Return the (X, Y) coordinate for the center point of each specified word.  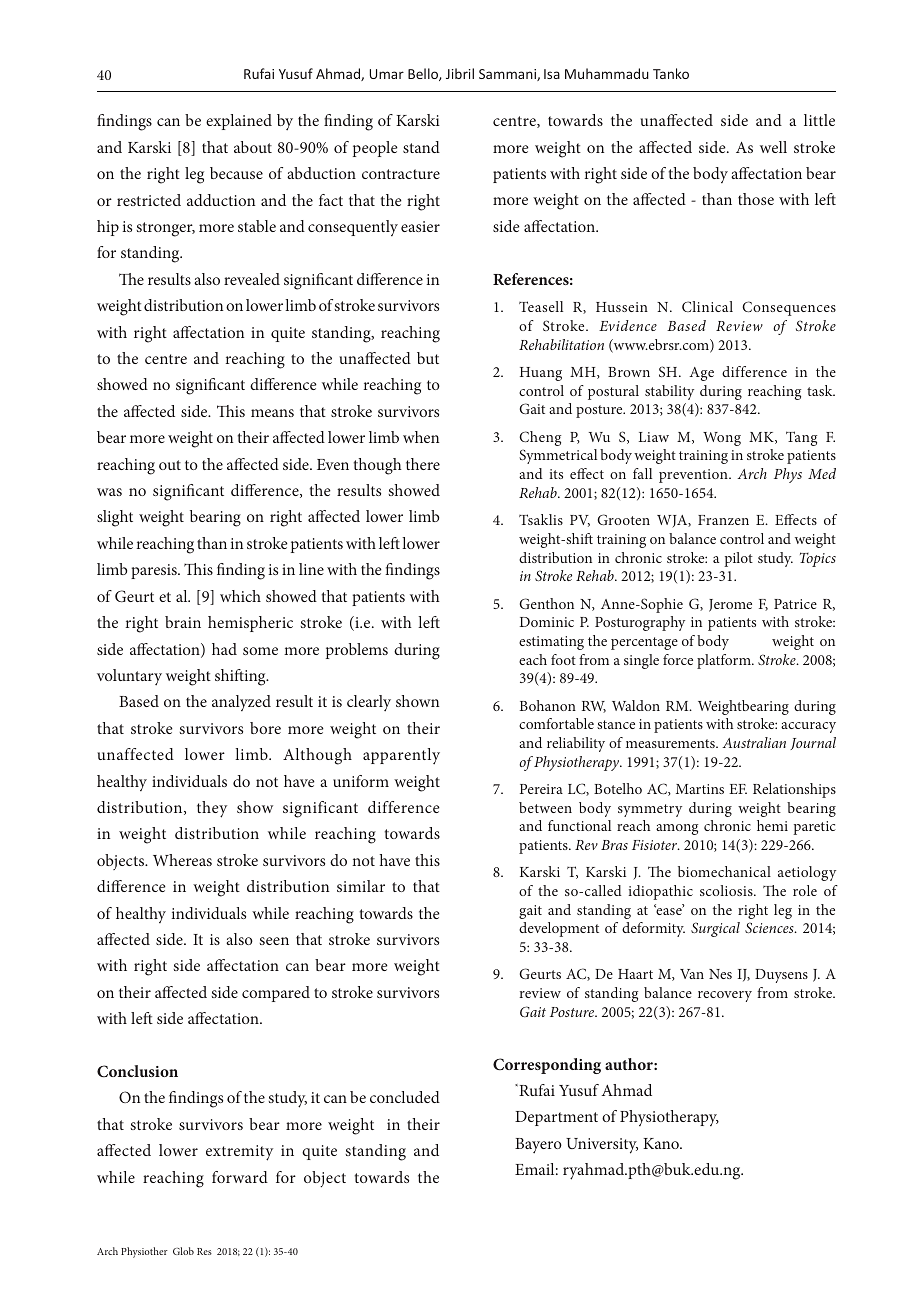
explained (239, 122)
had (224, 649)
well (773, 147)
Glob (183, 1251)
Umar (386, 74)
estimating (551, 643)
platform (725, 661)
